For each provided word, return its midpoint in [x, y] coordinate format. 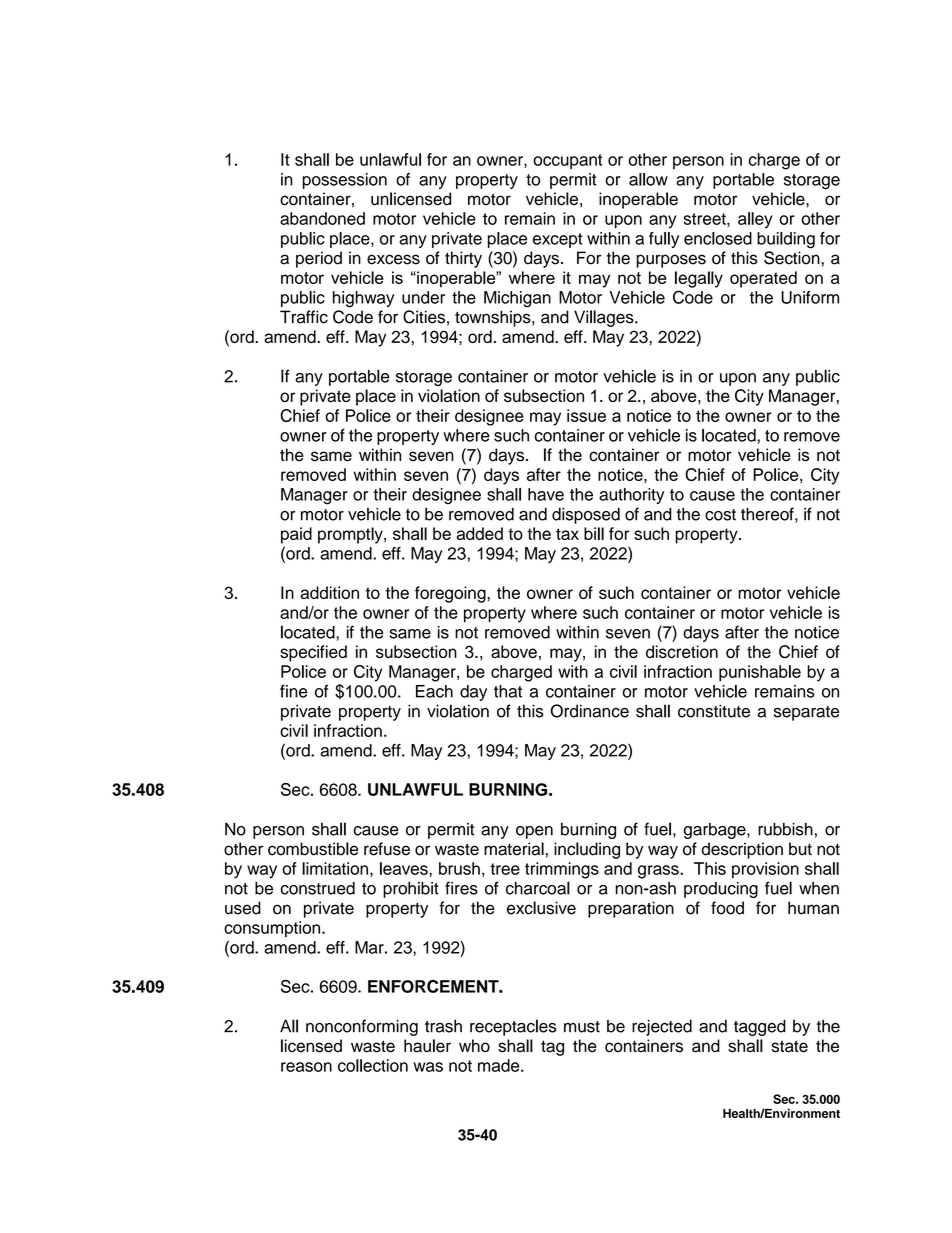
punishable [760, 673]
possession [345, 181]
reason [306, 1067]
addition [329, 592]
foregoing [451, 594]
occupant [567, 161]
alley [755, 220]
